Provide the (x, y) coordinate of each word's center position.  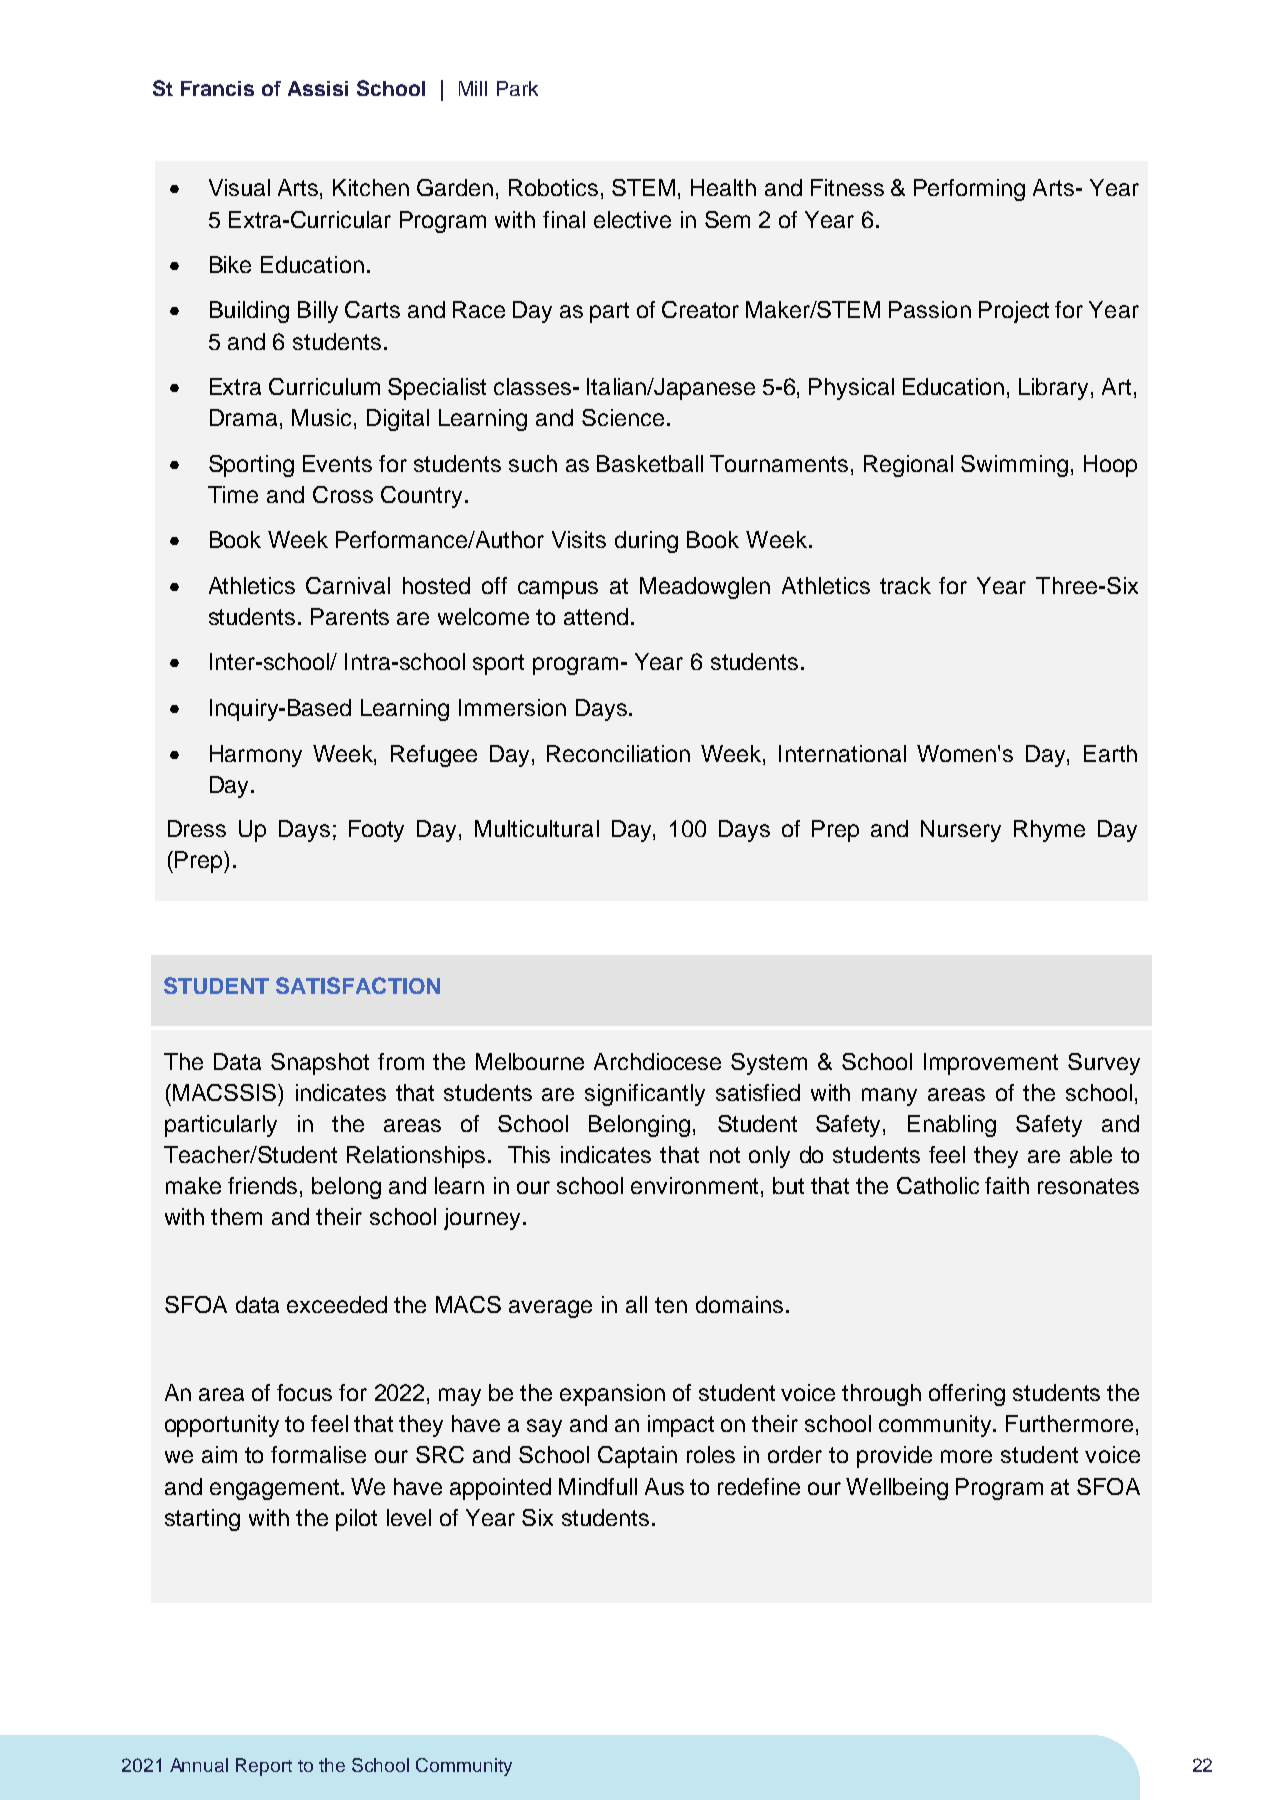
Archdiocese (657, 1061)
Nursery (961, 831)
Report (264, 1767)
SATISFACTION (358, 985)
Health (723, 187)
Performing (969, 190)
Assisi (318, 88)
